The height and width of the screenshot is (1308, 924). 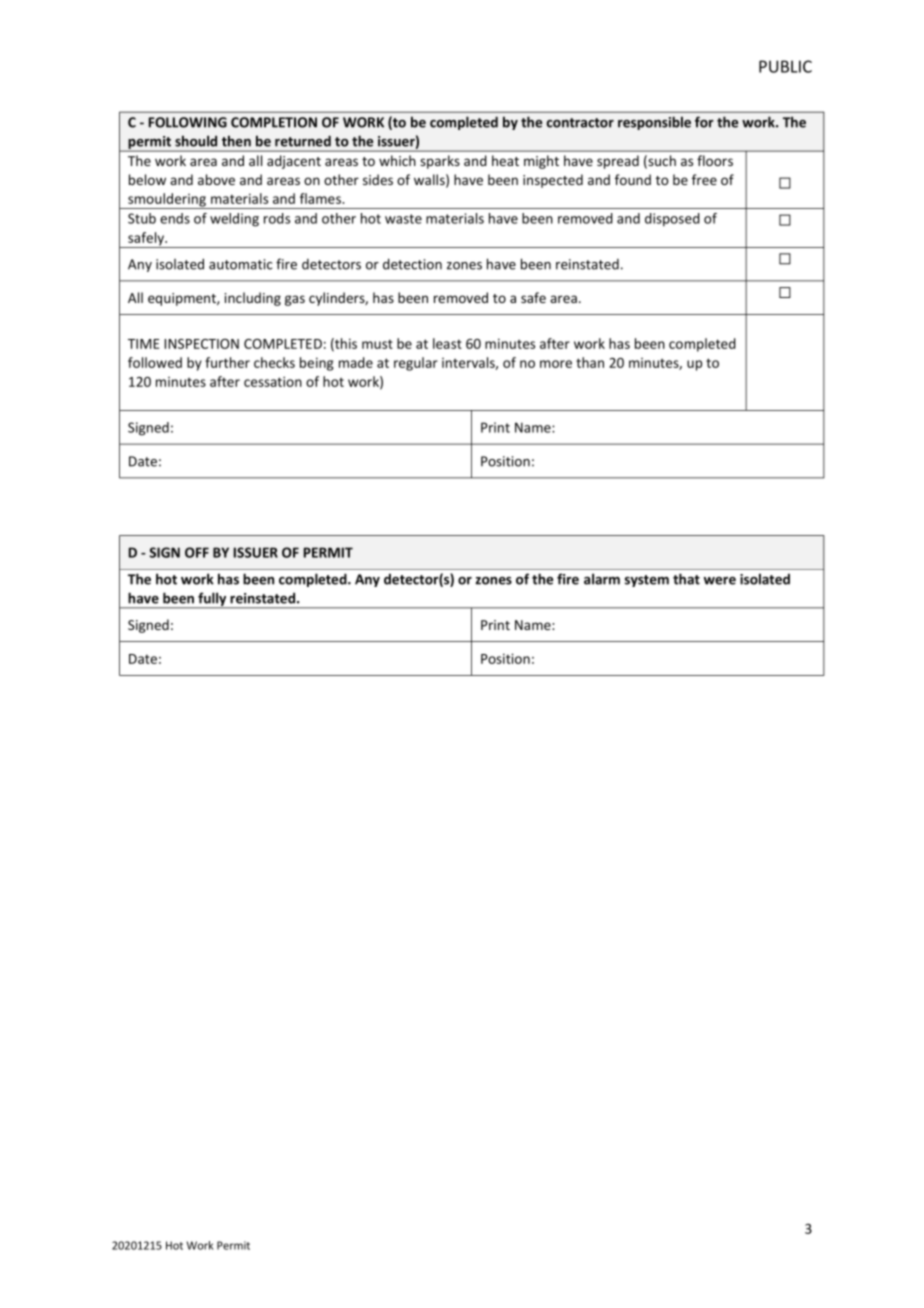 What do you see at coordinates (785, 66) in the screenshot?
I see `PUBLIC` at bounding box center [785, 66].
